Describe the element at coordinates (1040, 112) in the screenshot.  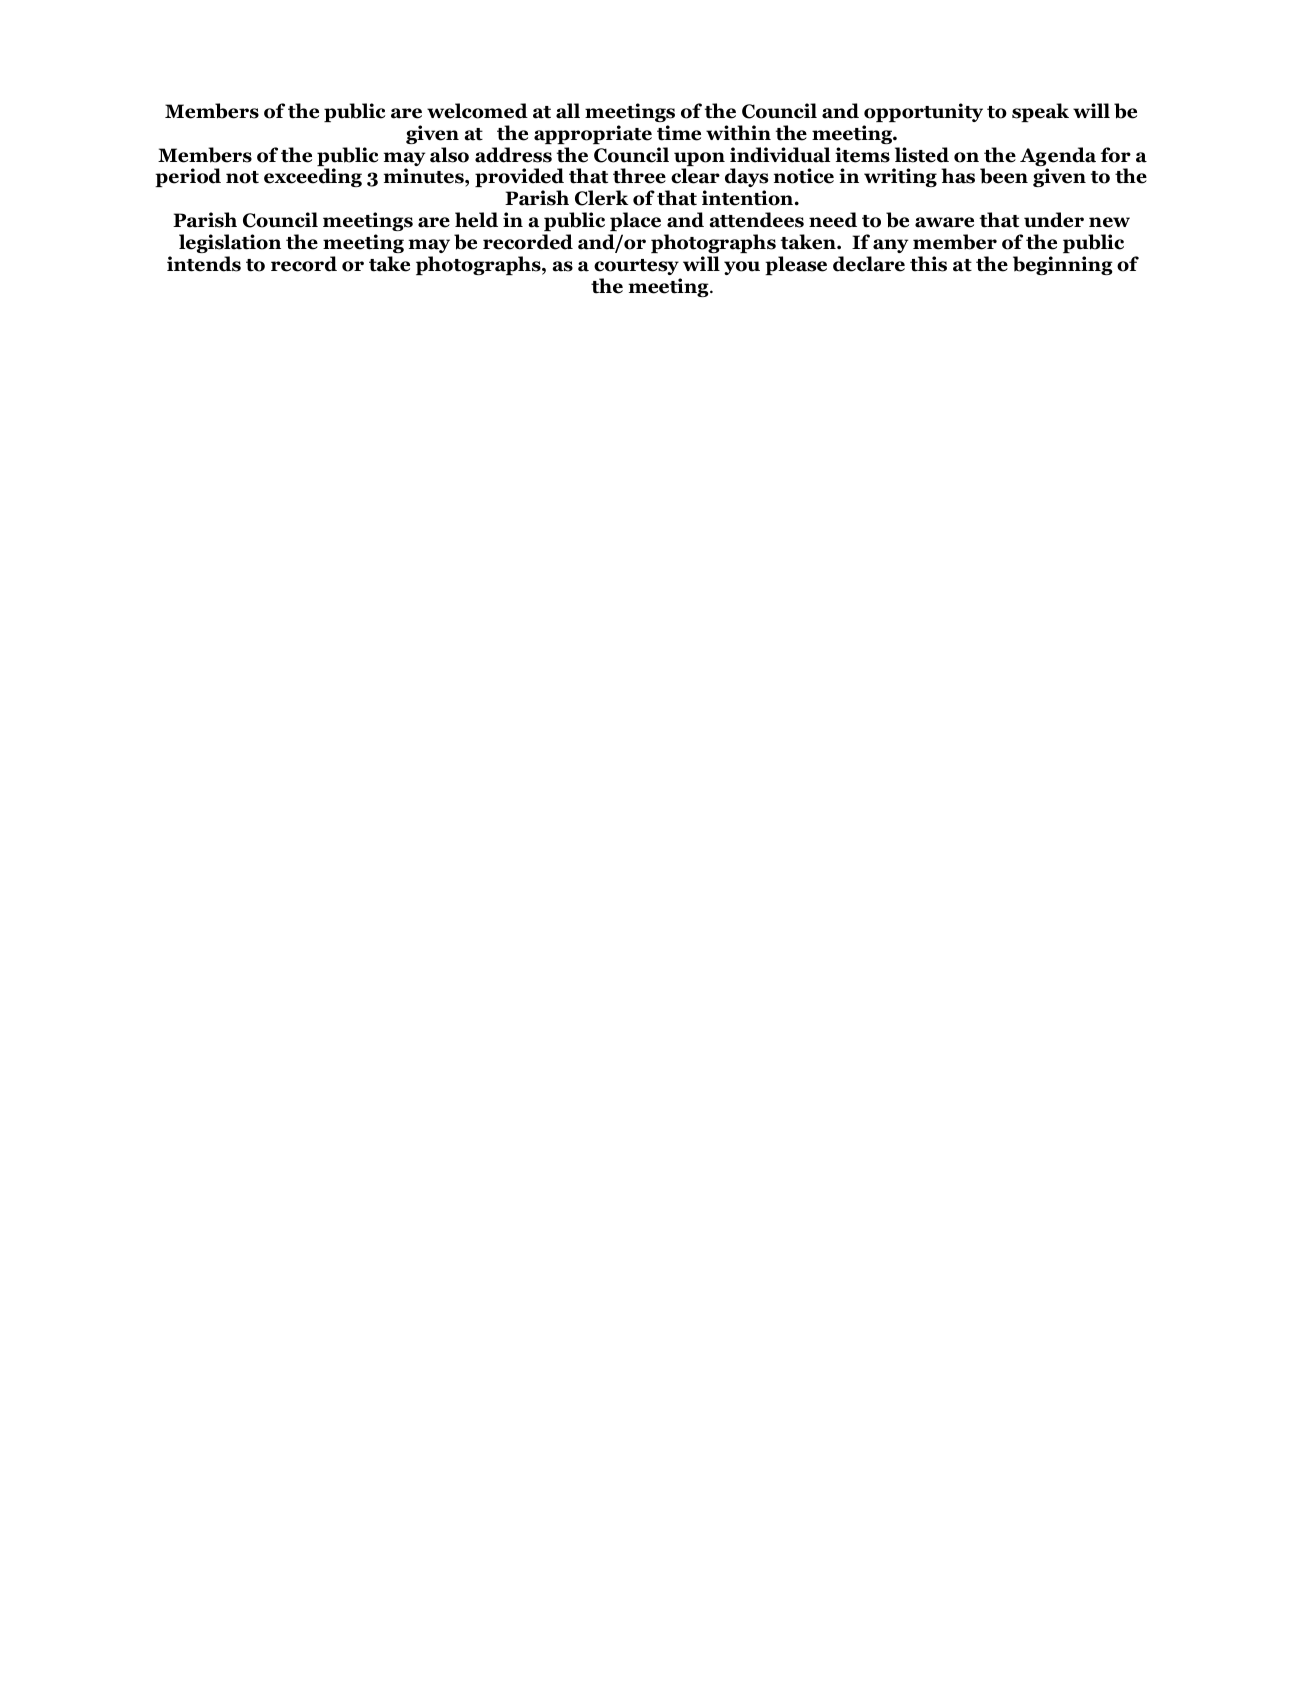
I see `speak` at that location.
